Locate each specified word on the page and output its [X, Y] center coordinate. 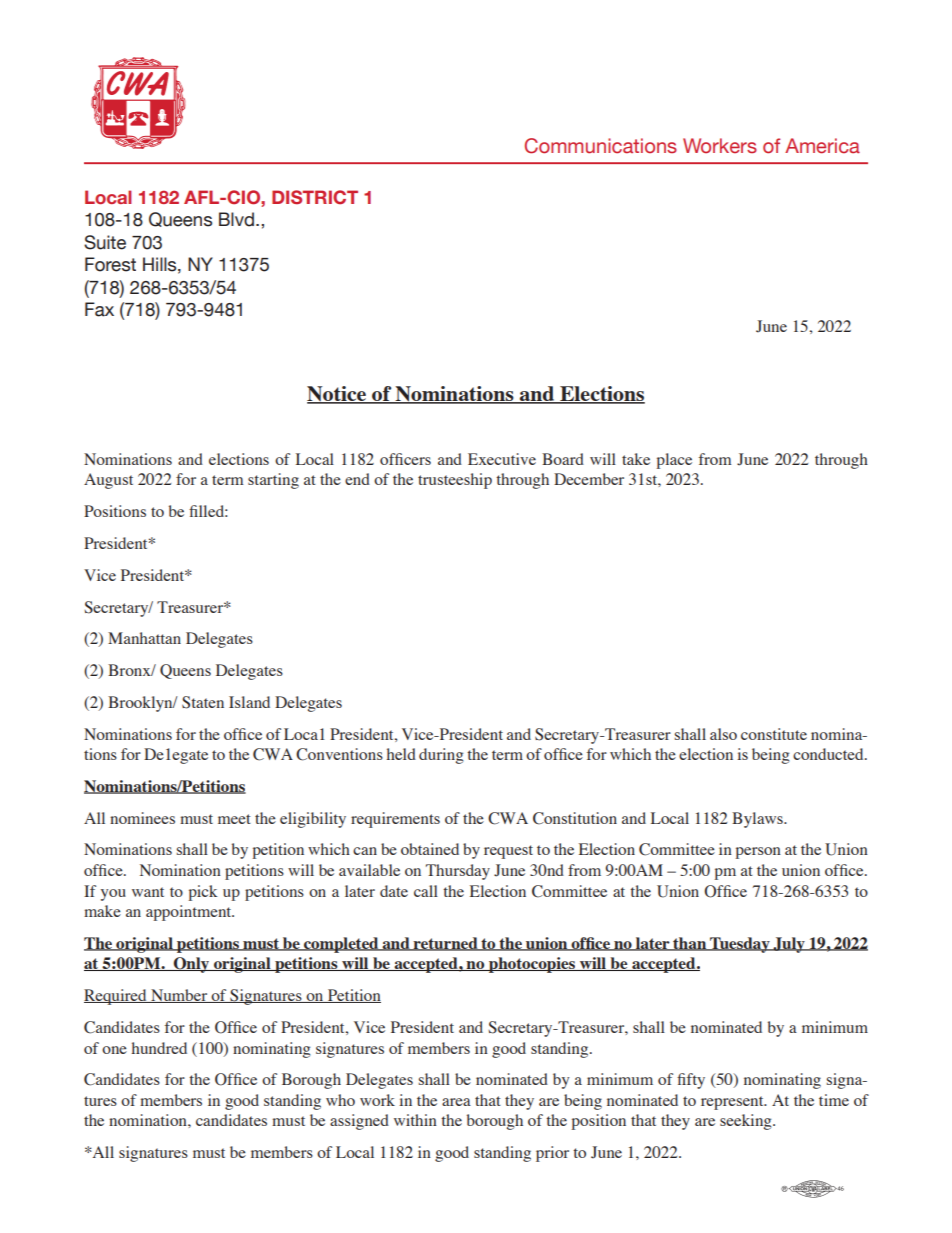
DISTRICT [315, 197]
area [456, 1102]
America [822, 146]
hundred [159, 1048]
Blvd [236, 219]
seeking [747, 1122]
